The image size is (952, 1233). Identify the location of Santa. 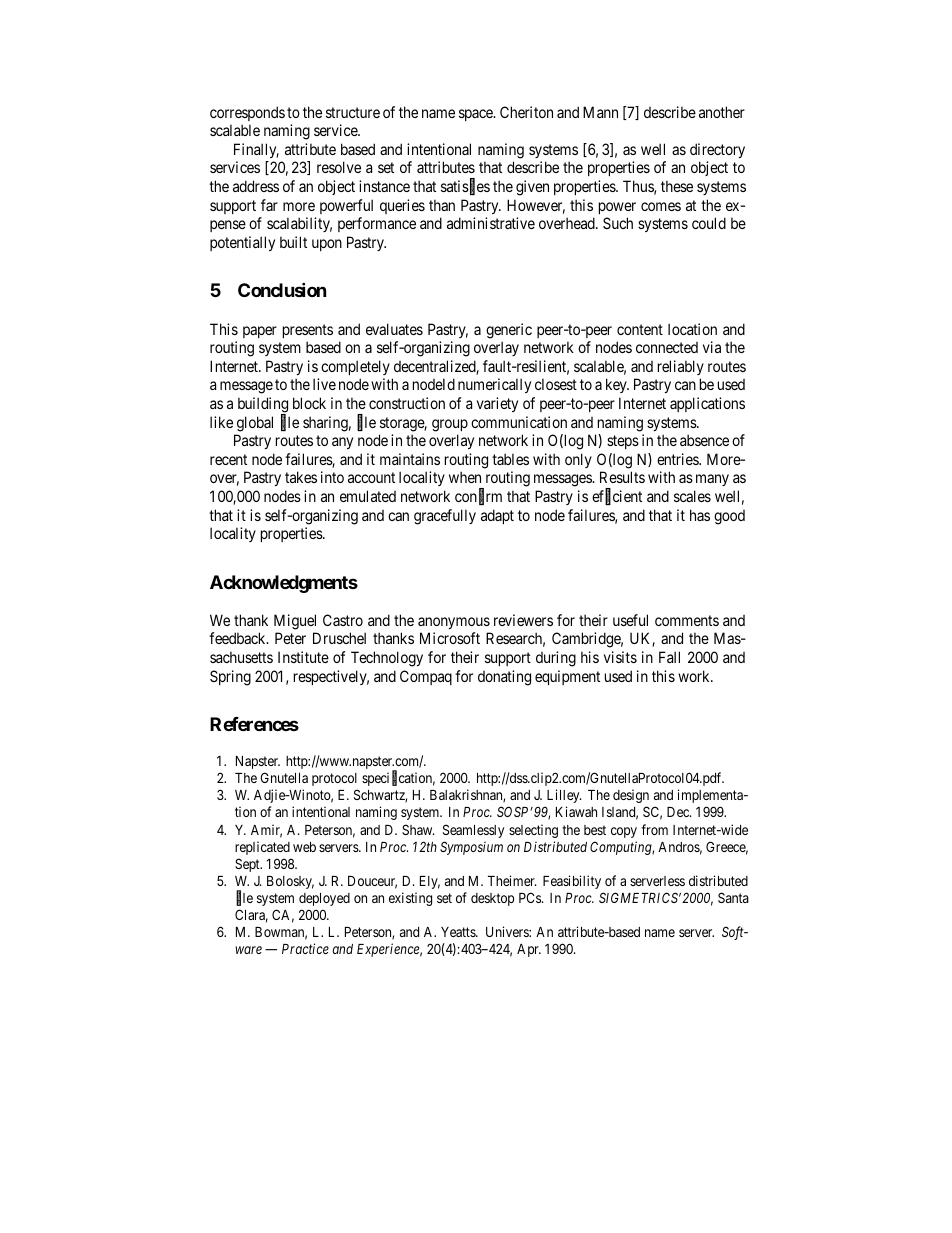
(733, 897).
